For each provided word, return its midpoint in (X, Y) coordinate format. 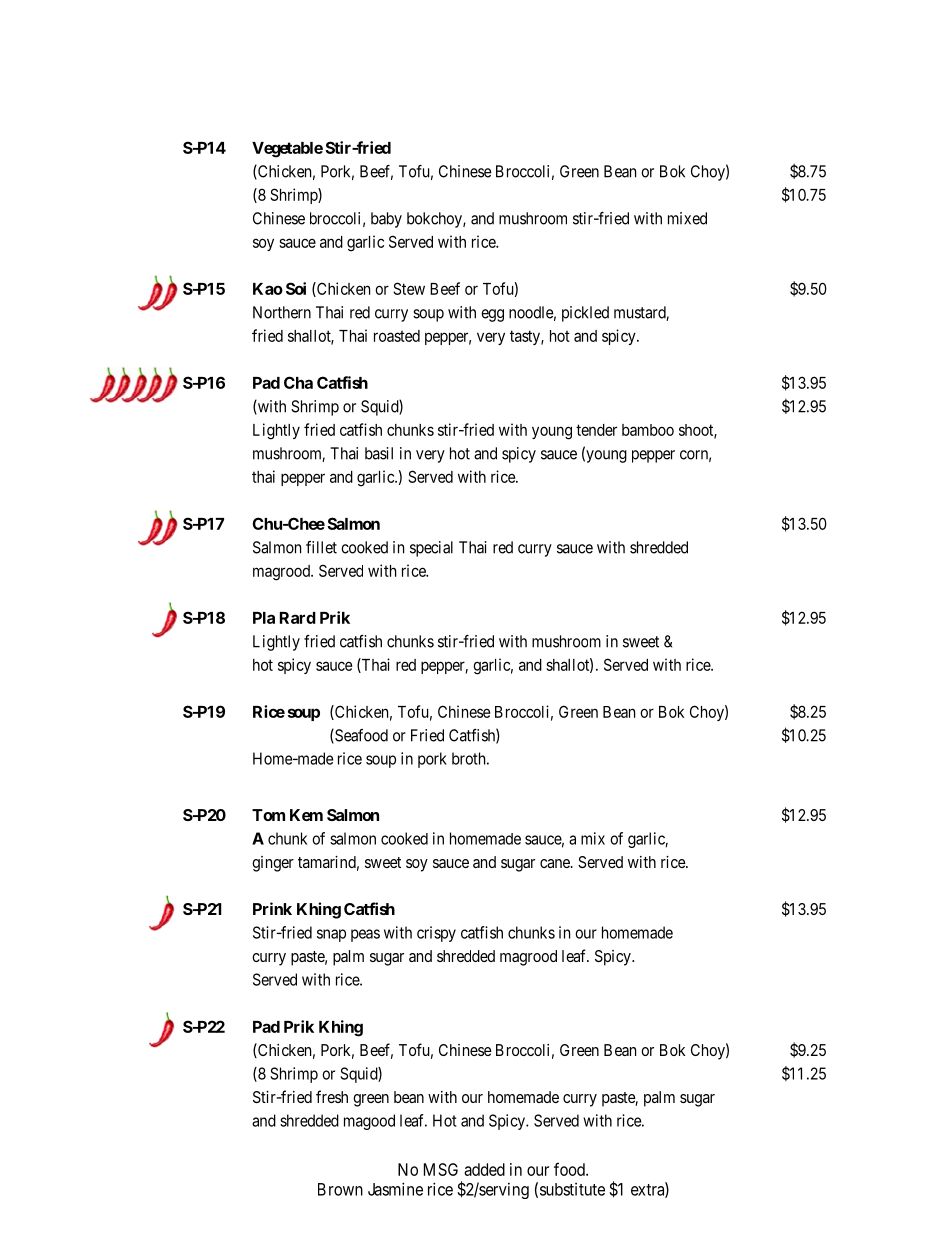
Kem (306, 815)
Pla (264, 618)
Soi (296, 288)
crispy (436, 934)
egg (492, 315)
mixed (687, 218)
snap (331, 935)
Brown (340, 1189)
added (484, 1169)
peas (365, 935)
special (431, 549)
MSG (441, 1169)
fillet (321, 547)
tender (596, 430)
